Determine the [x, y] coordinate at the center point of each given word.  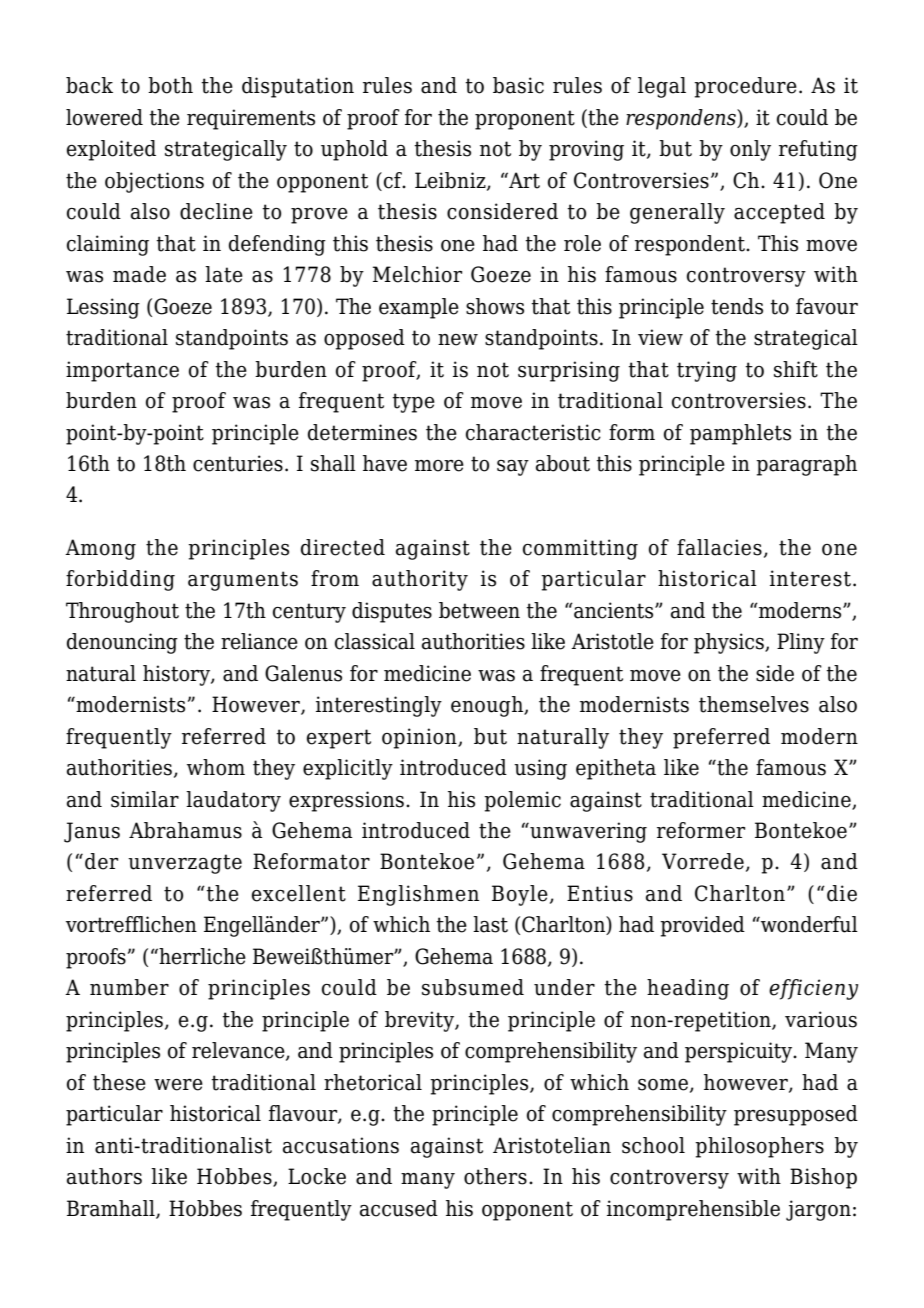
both [170, 85]
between [479, 610]
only [750, 150]
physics [730, 643]
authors [104, 1176]
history [177, 675]
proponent [525, 120]
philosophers [759, 1147]
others [495, 1176]
